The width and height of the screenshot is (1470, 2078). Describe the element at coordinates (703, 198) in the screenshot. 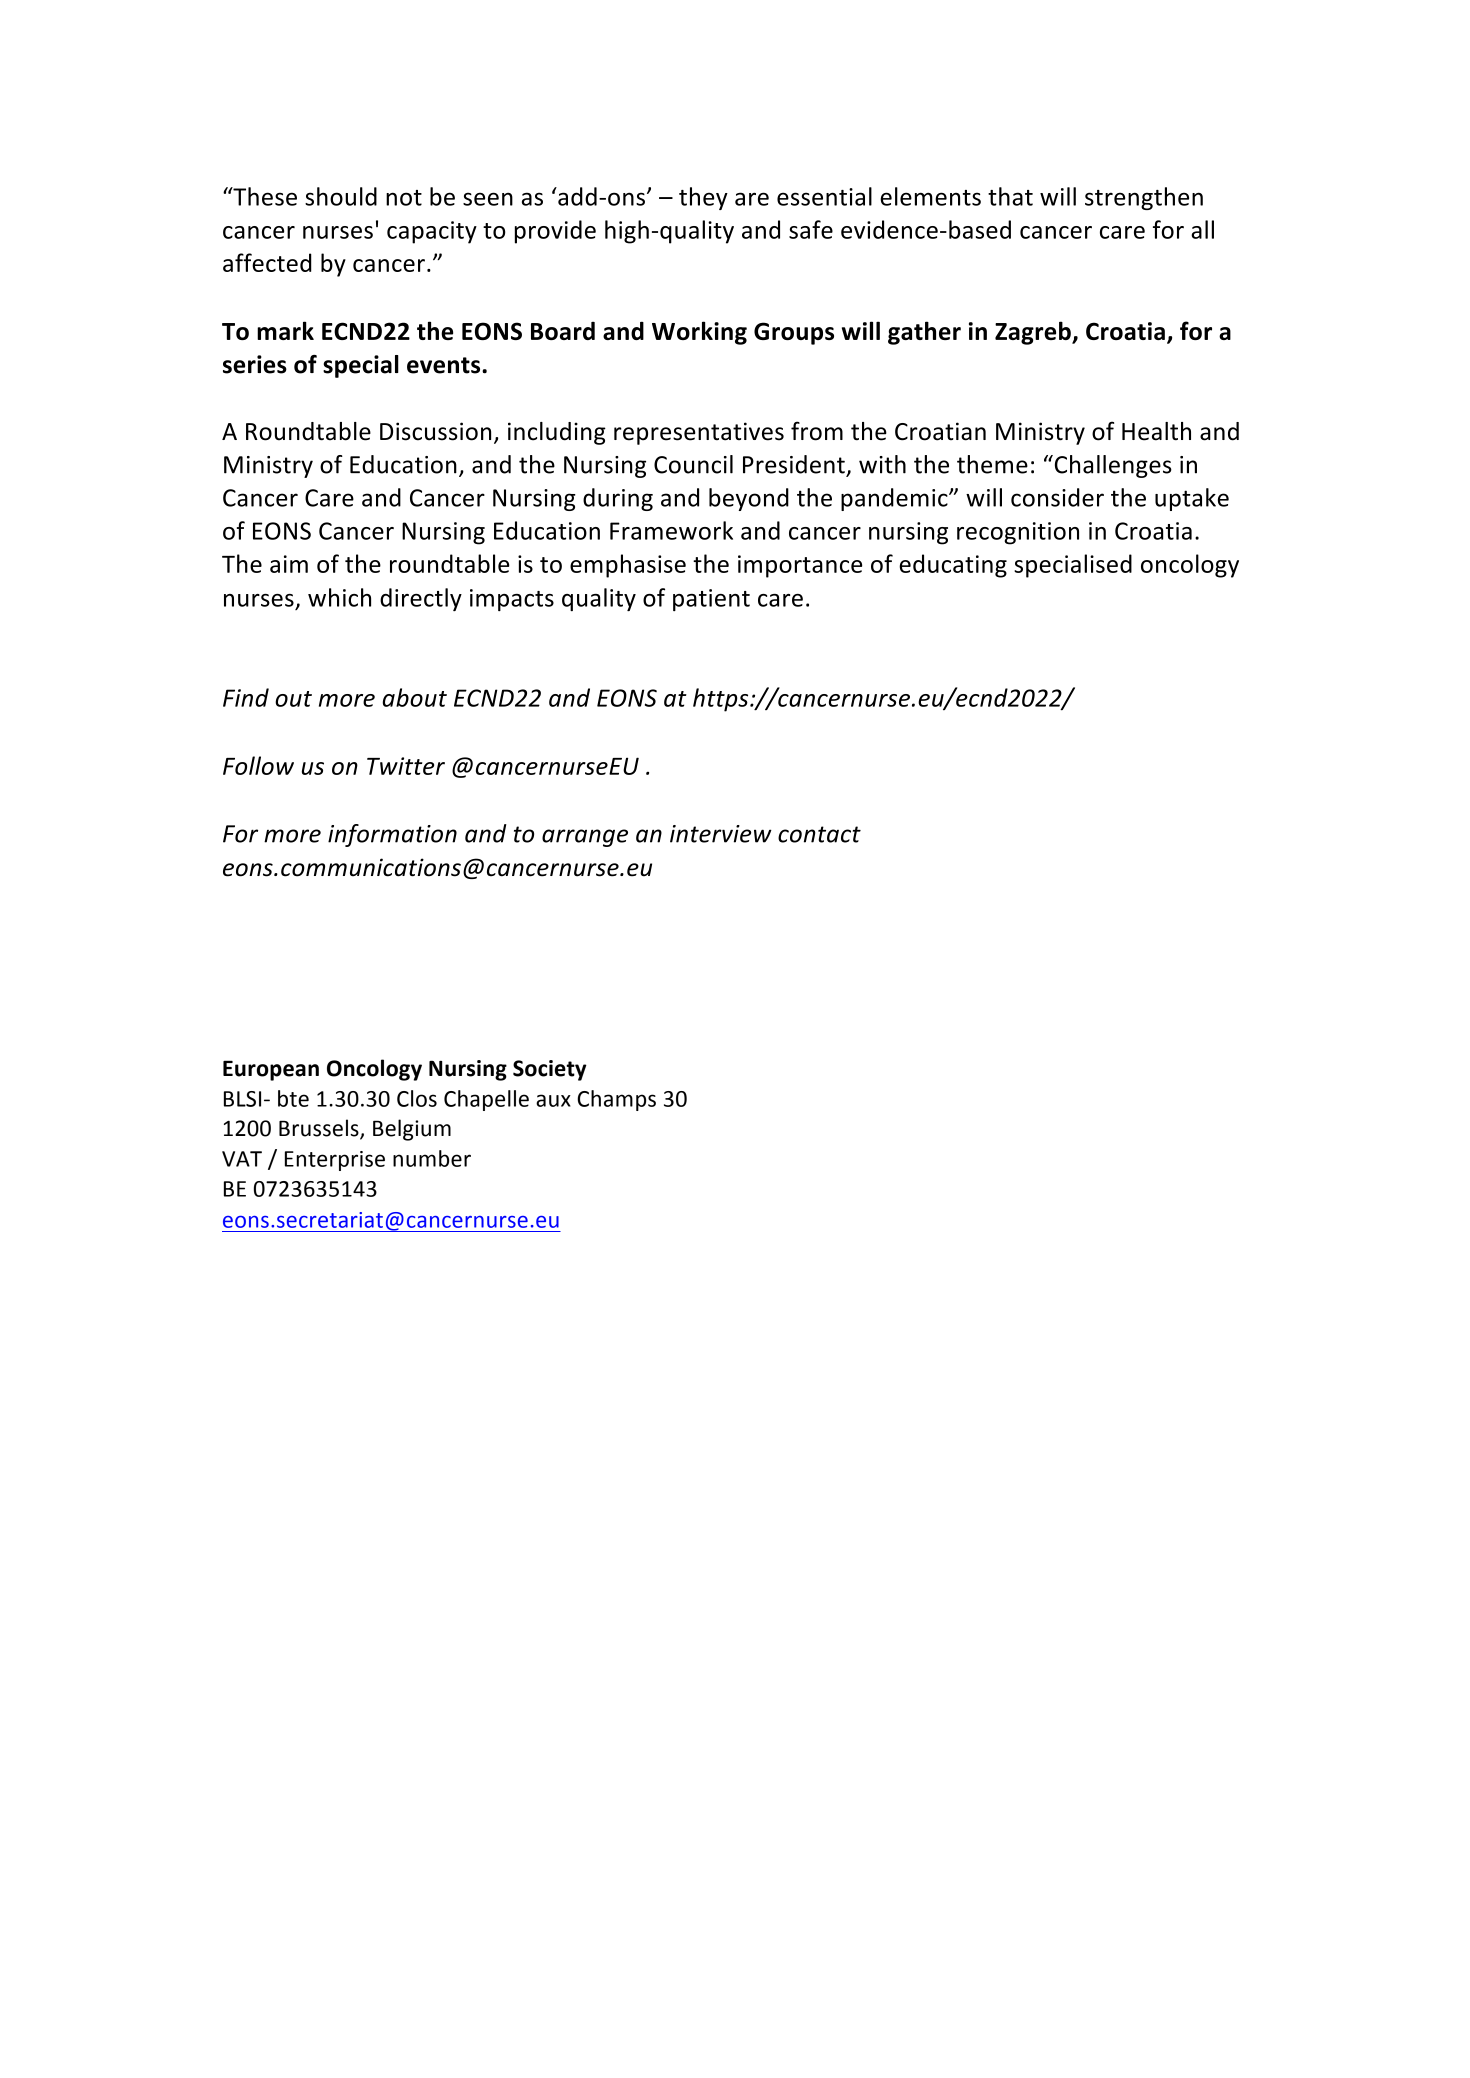

I see `they` at that location.
